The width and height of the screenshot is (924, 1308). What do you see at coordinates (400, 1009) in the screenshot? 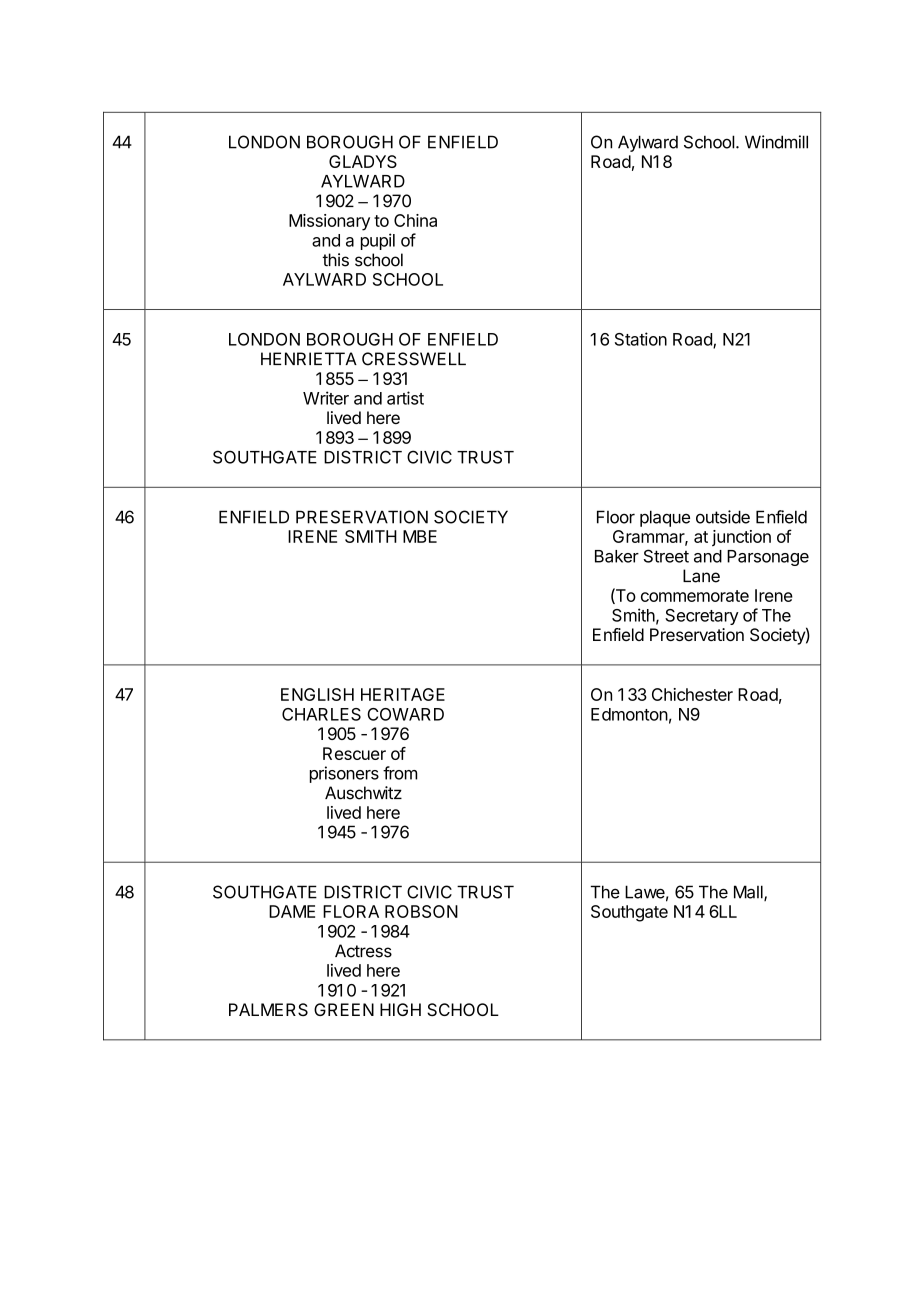
I see `HIGH` at bounding box center [400, 1009].
